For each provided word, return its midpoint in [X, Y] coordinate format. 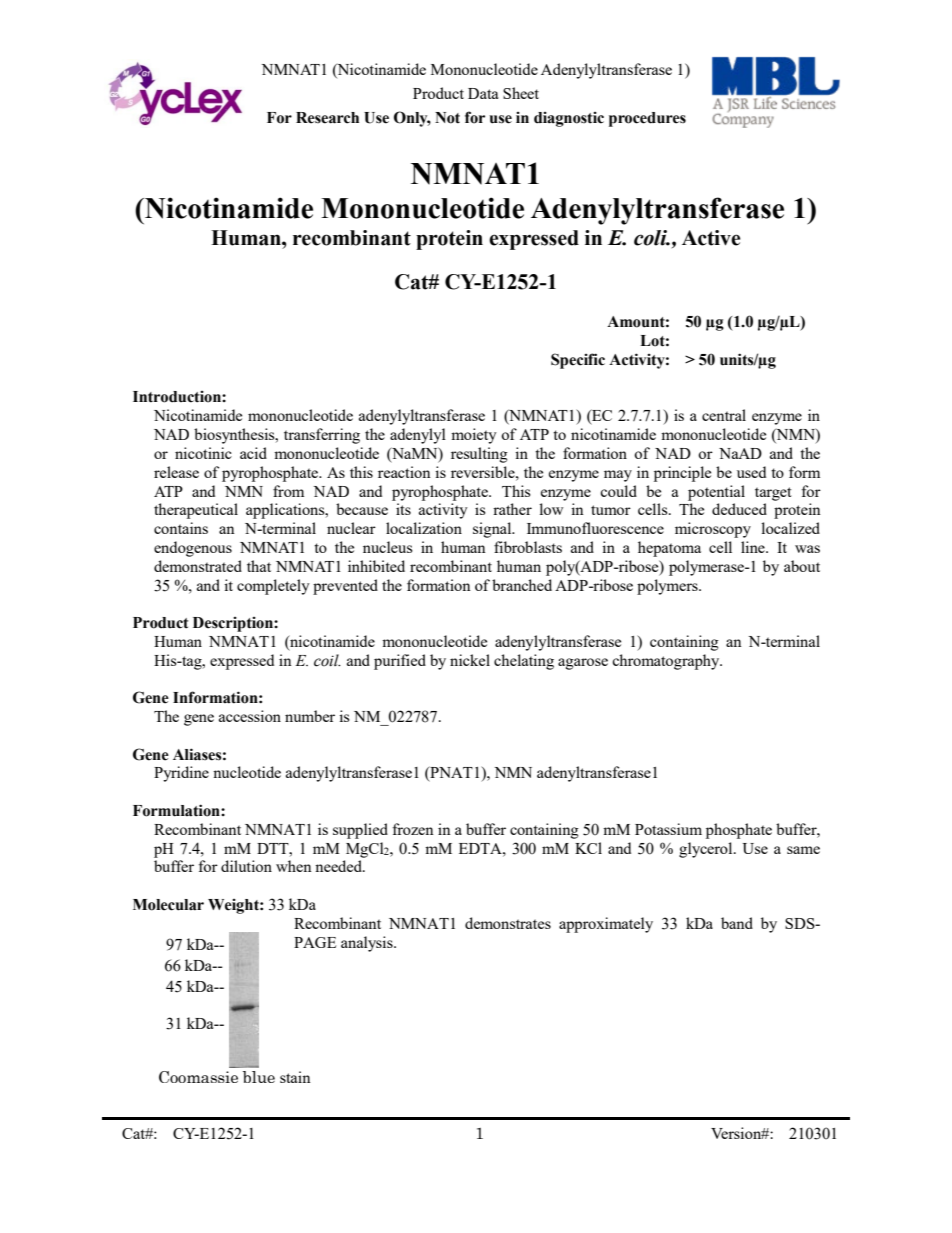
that [259, 566]
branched [522, 585]
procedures [647, 119]
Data [483, 93]
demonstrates [508, 923]
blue [259, 1077]
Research [327, 118]
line [754, 547]
